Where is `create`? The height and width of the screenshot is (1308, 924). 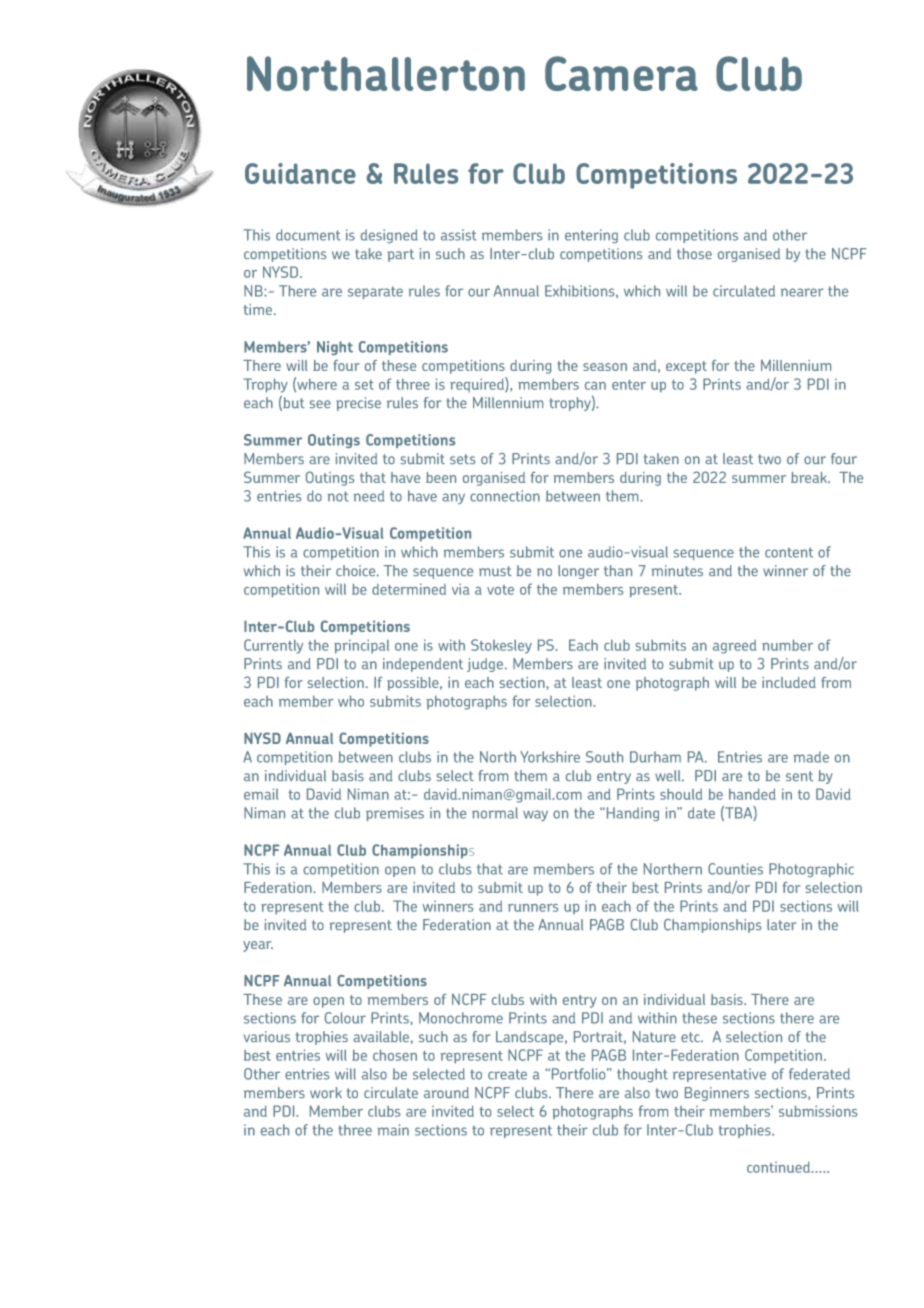
create is located at coordinates (507, 1074).
